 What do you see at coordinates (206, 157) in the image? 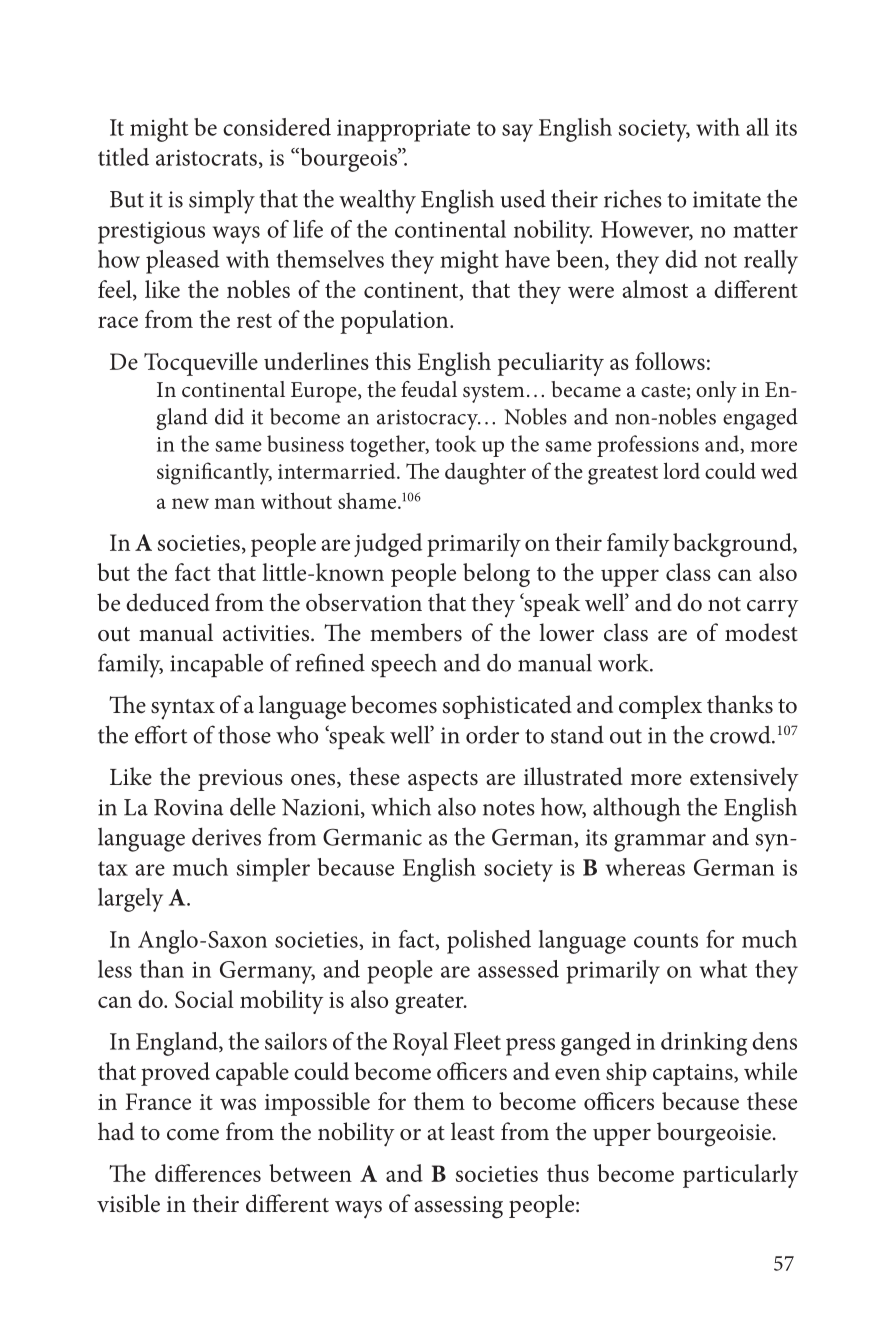
I see `aristocrats` at bounding box center [206, 157].
